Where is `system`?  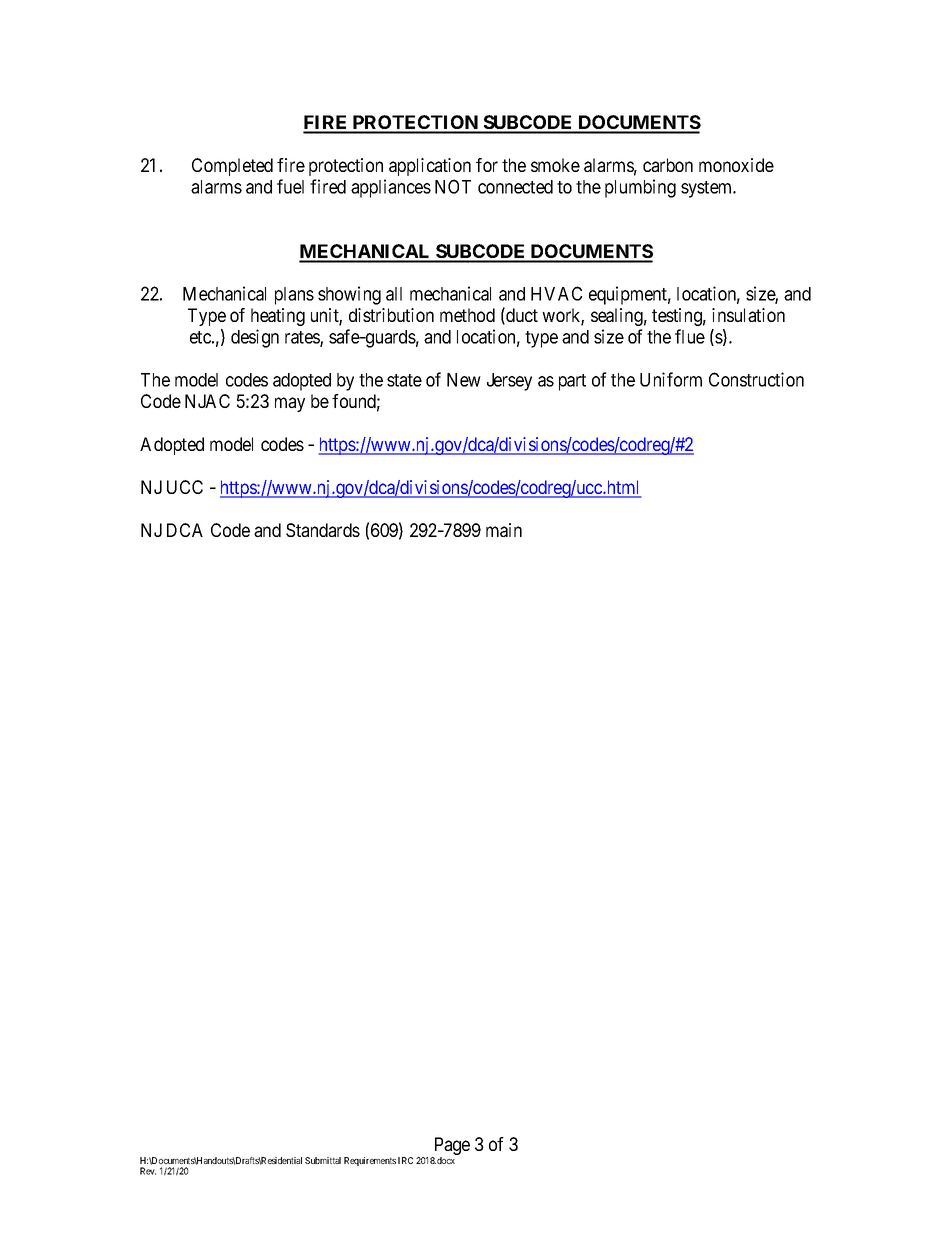
system is located at coordinates (708, 189).
